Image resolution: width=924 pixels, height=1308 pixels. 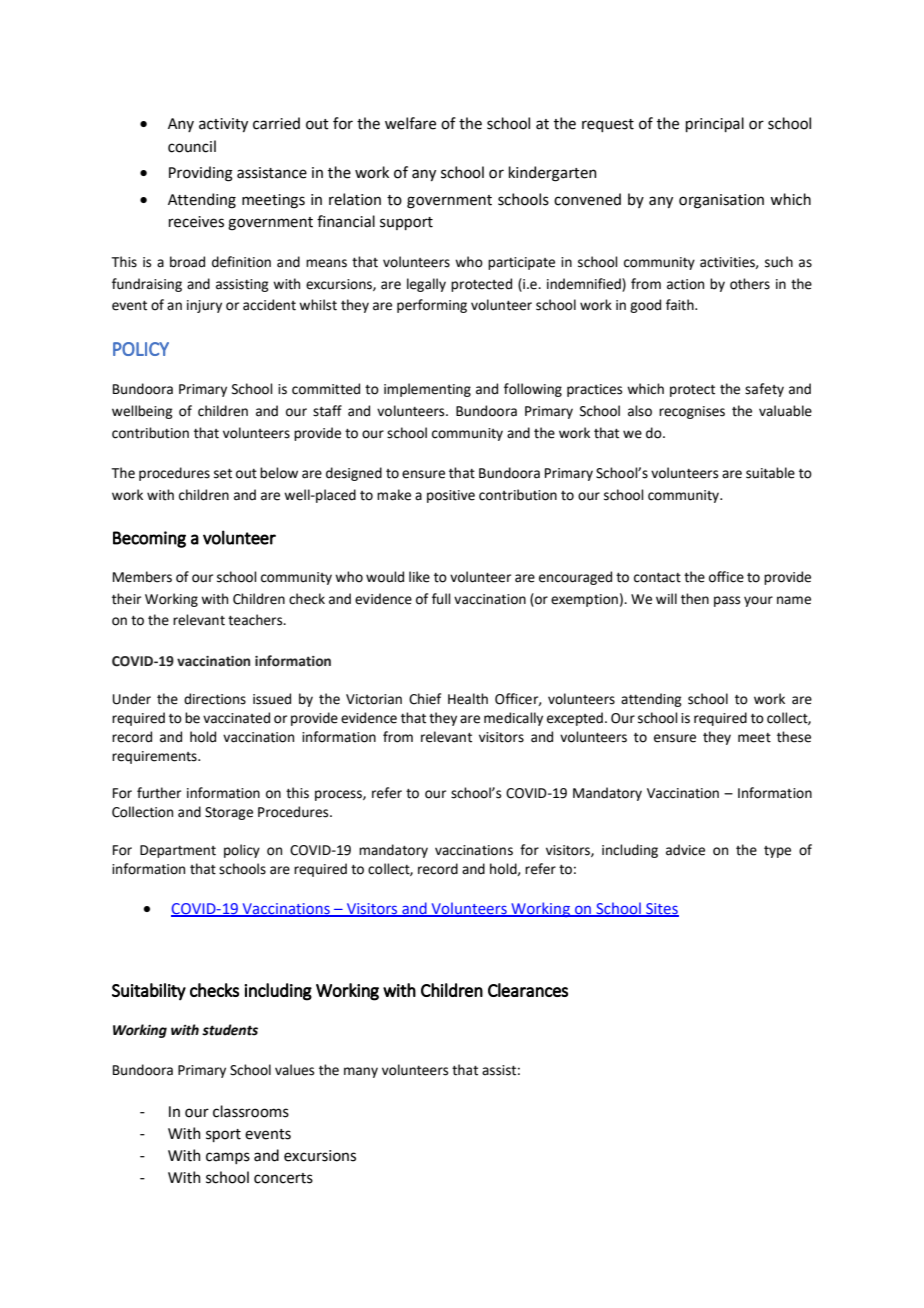 I want to click on Department, so click(x=178, y=851).
